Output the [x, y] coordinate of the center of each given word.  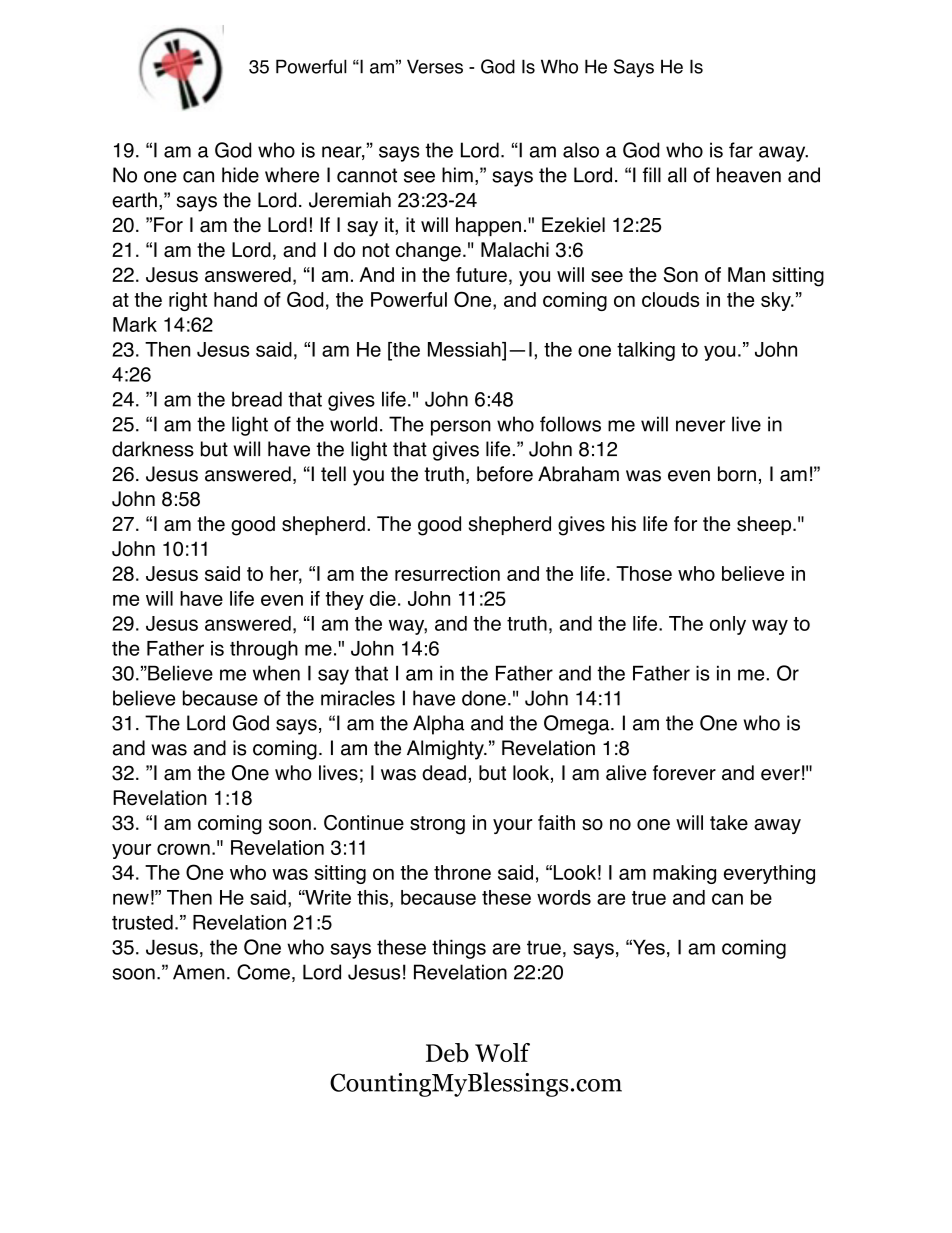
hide [240, 175]
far [741, 150]
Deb [447, 1053]
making [684, 874]
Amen [199, 972]
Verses [435, 66]
